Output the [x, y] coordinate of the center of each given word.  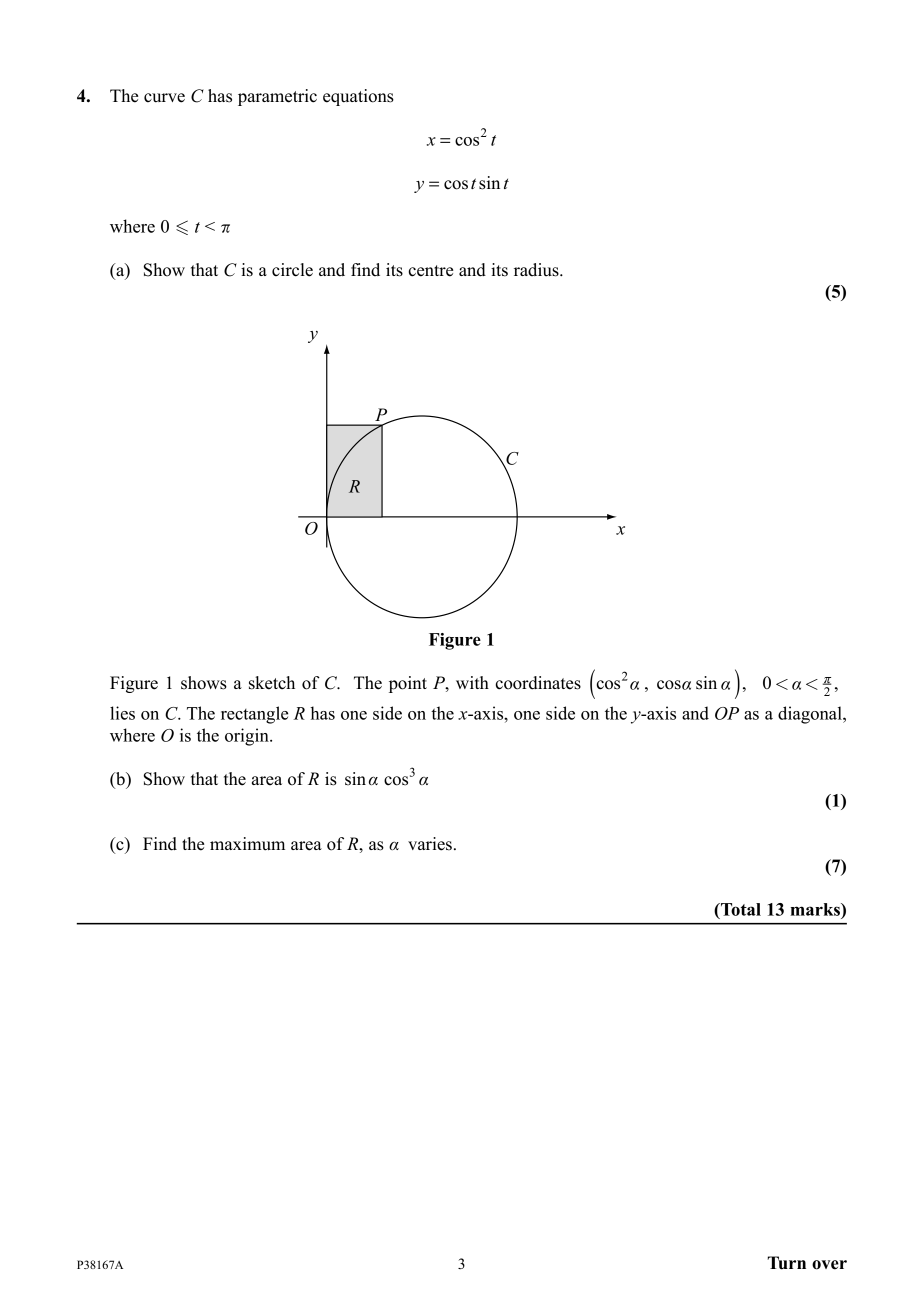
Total [740, 909]
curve [164, 98]
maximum [247, 844]
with [472, 682]
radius [537, 270]
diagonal [811, 715]
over [829, 1265]
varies [430, 844]
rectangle [254, 715]
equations [358, 97]
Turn [787, 1263]
